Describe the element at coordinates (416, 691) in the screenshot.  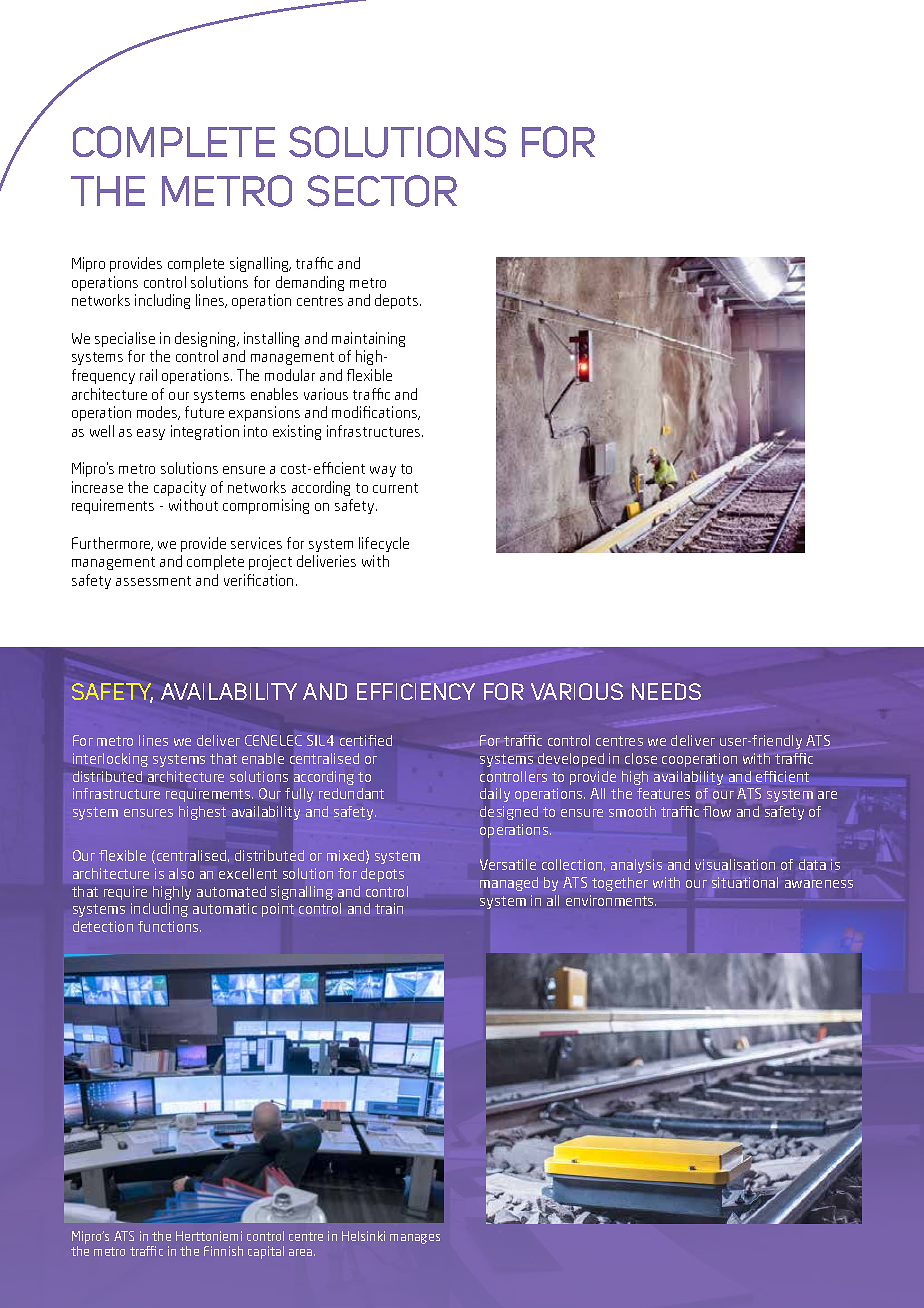
I see `EFFICIENCY` at that location.
